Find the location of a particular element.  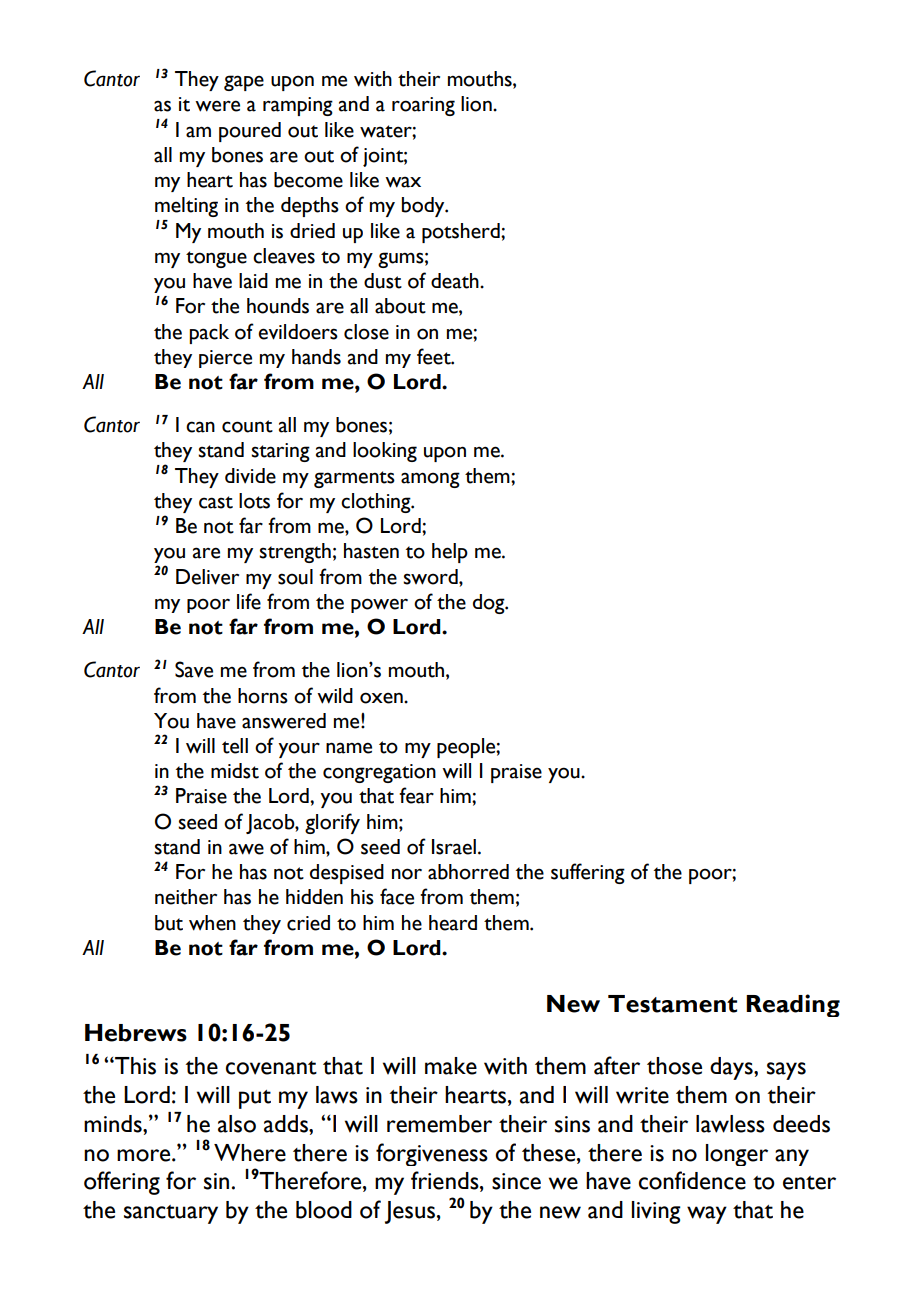

suffering is located at coordinates (588, 873).
